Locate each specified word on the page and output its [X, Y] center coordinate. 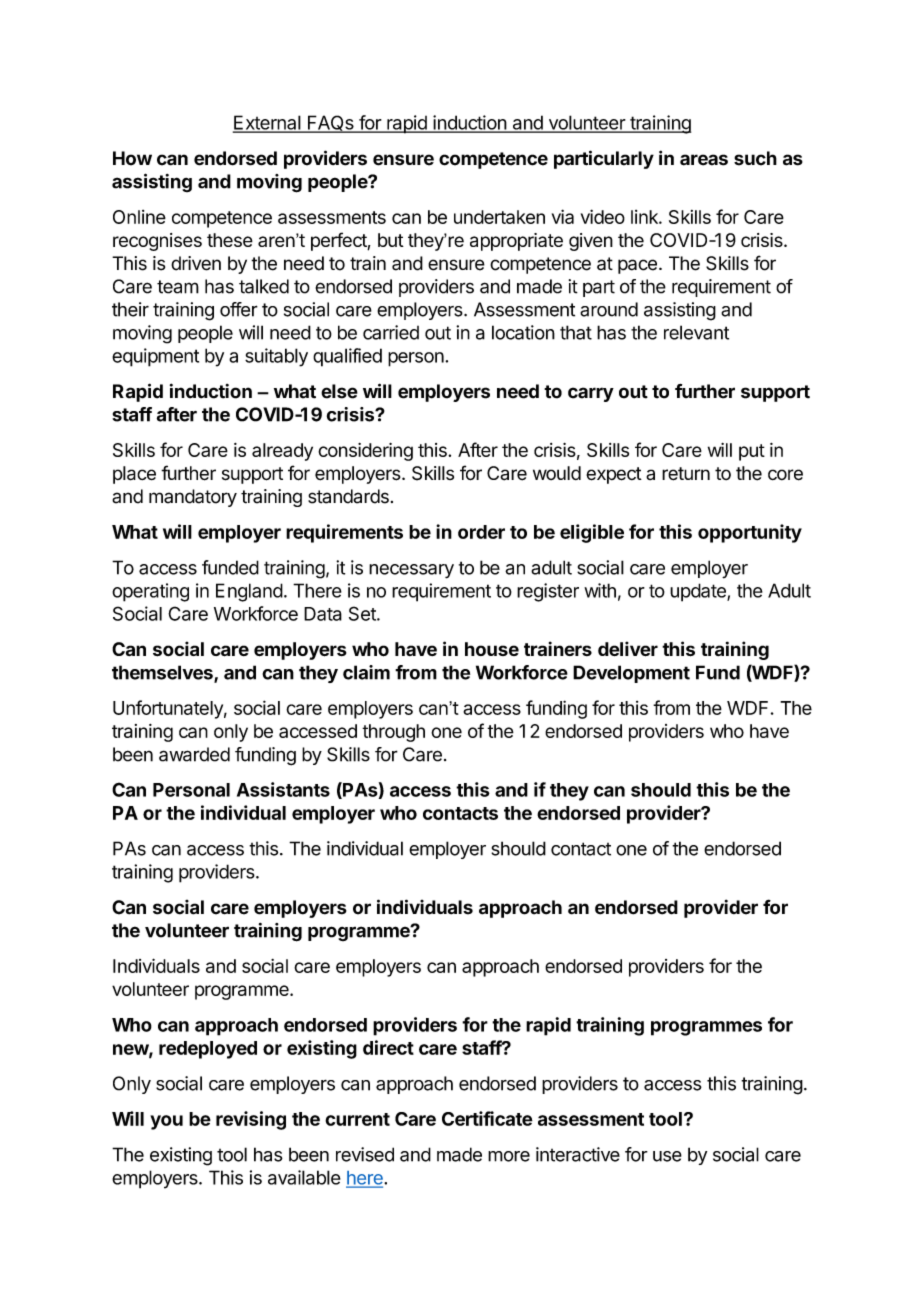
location [523, 332]
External [267, 123]
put [752, 452]
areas [704, 160]
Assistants [283, 789]
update [699, 592]
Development [631, 674]
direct [388, 1047]
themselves [163, 673]
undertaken [499, 217]
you [166, 1122]
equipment [155, 357]
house [492, 649]
